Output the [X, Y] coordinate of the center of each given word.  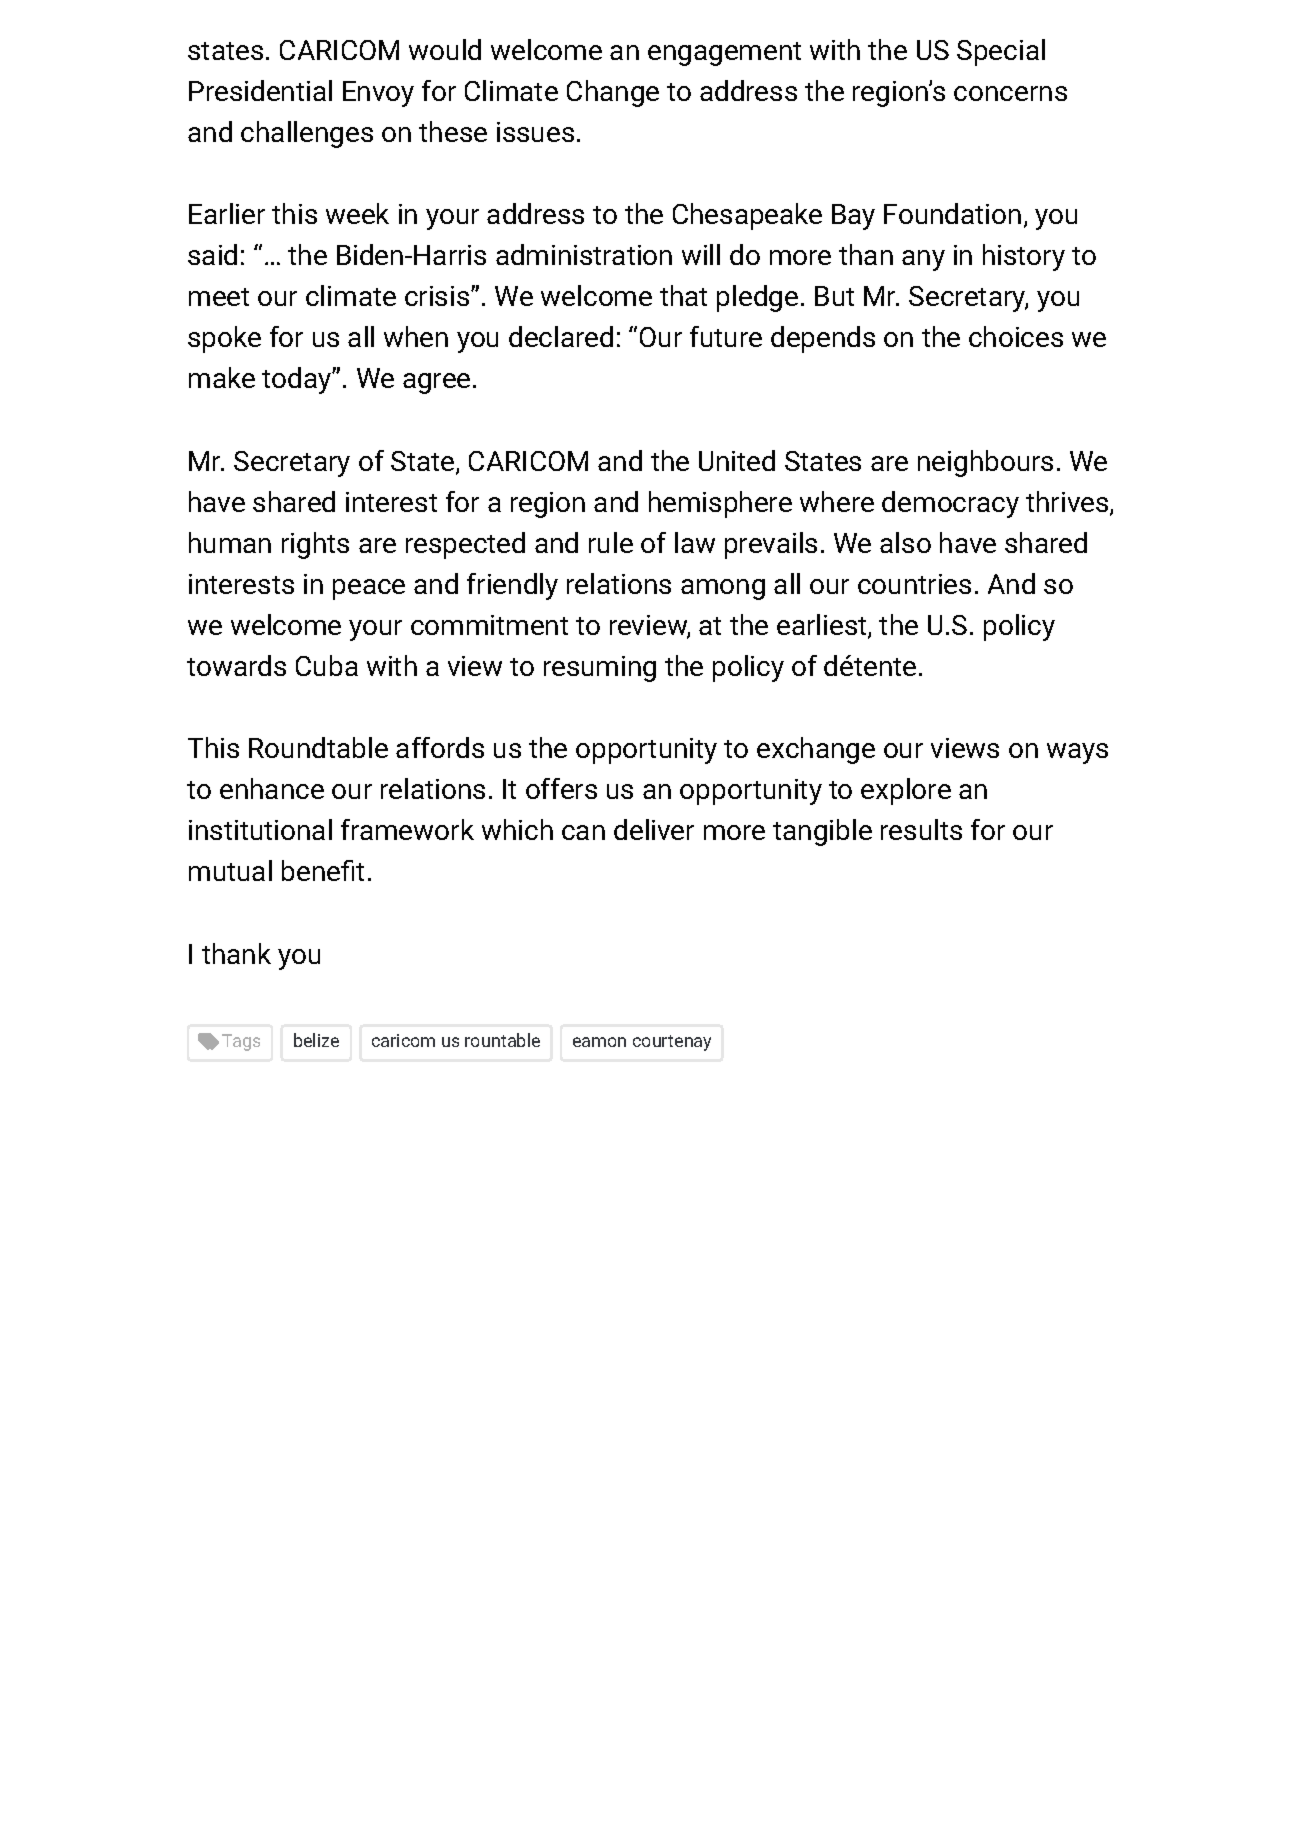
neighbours [985, 463]
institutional [260, 829]
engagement [724, 54]
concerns [1010, 93]
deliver [654, 829]
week [357, 213]
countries [914, 584]
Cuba [327, 665]
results [921, 829]
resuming [600, 669]
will [701, 254]
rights [315, 545]
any [923, 260]
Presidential [260, 90]
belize [316, 1040]
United [737, 460]
